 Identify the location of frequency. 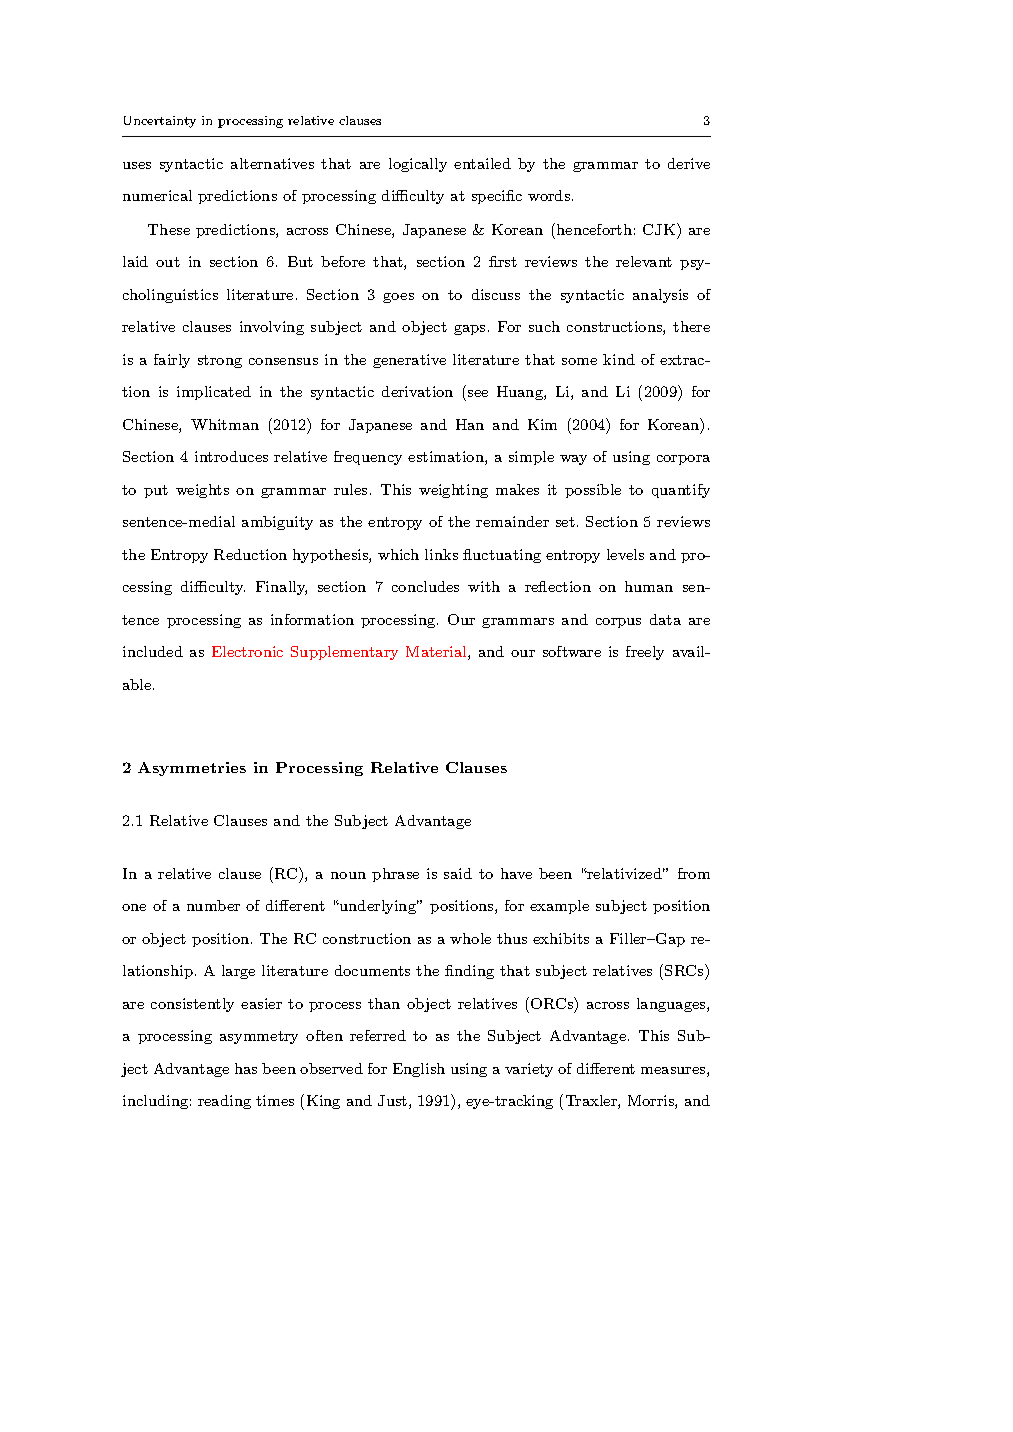
(368, 458).
